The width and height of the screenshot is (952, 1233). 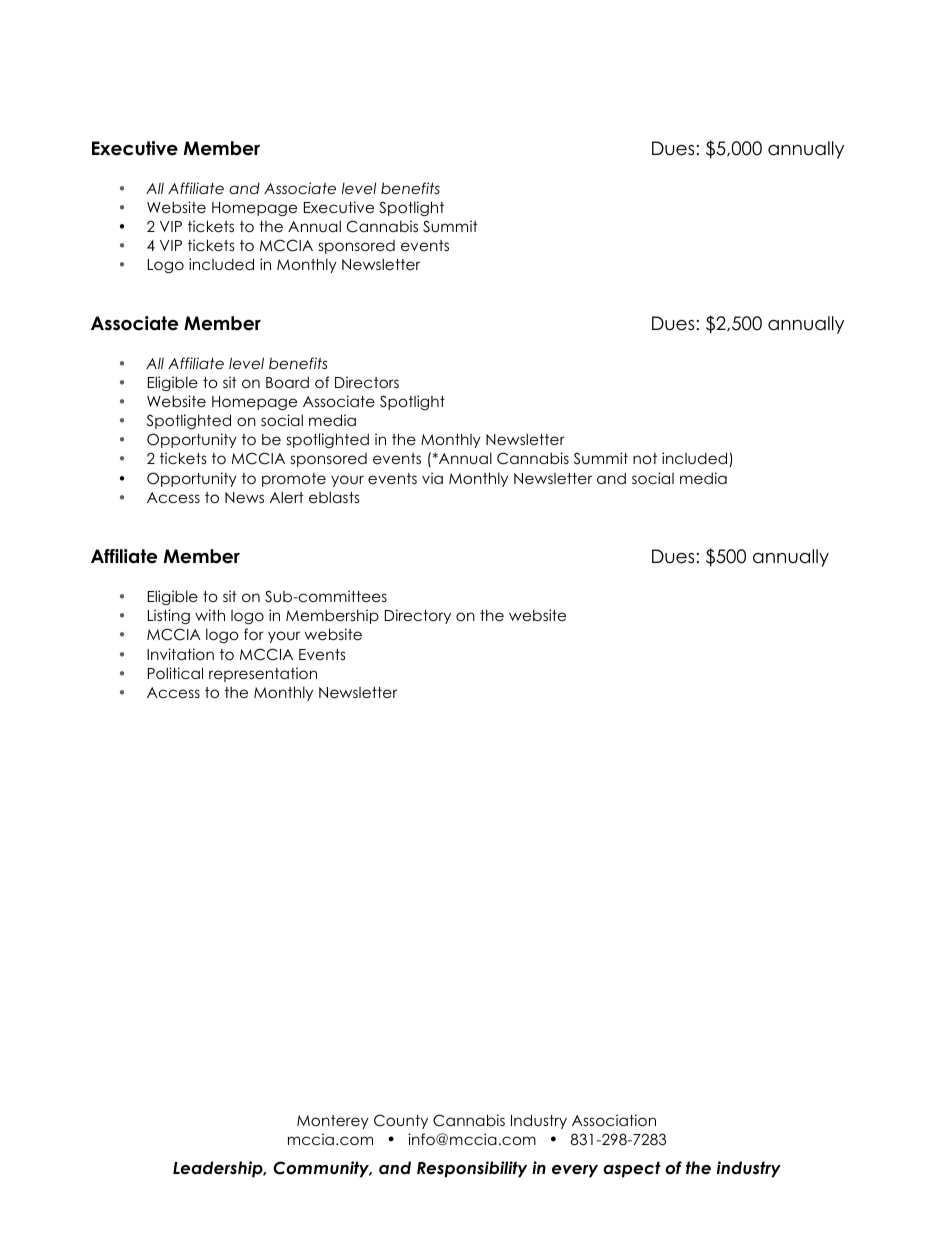 What do you see at coordinates (645, 458) in the screenshot?
I see `not` at bounding box center [645, 458].
